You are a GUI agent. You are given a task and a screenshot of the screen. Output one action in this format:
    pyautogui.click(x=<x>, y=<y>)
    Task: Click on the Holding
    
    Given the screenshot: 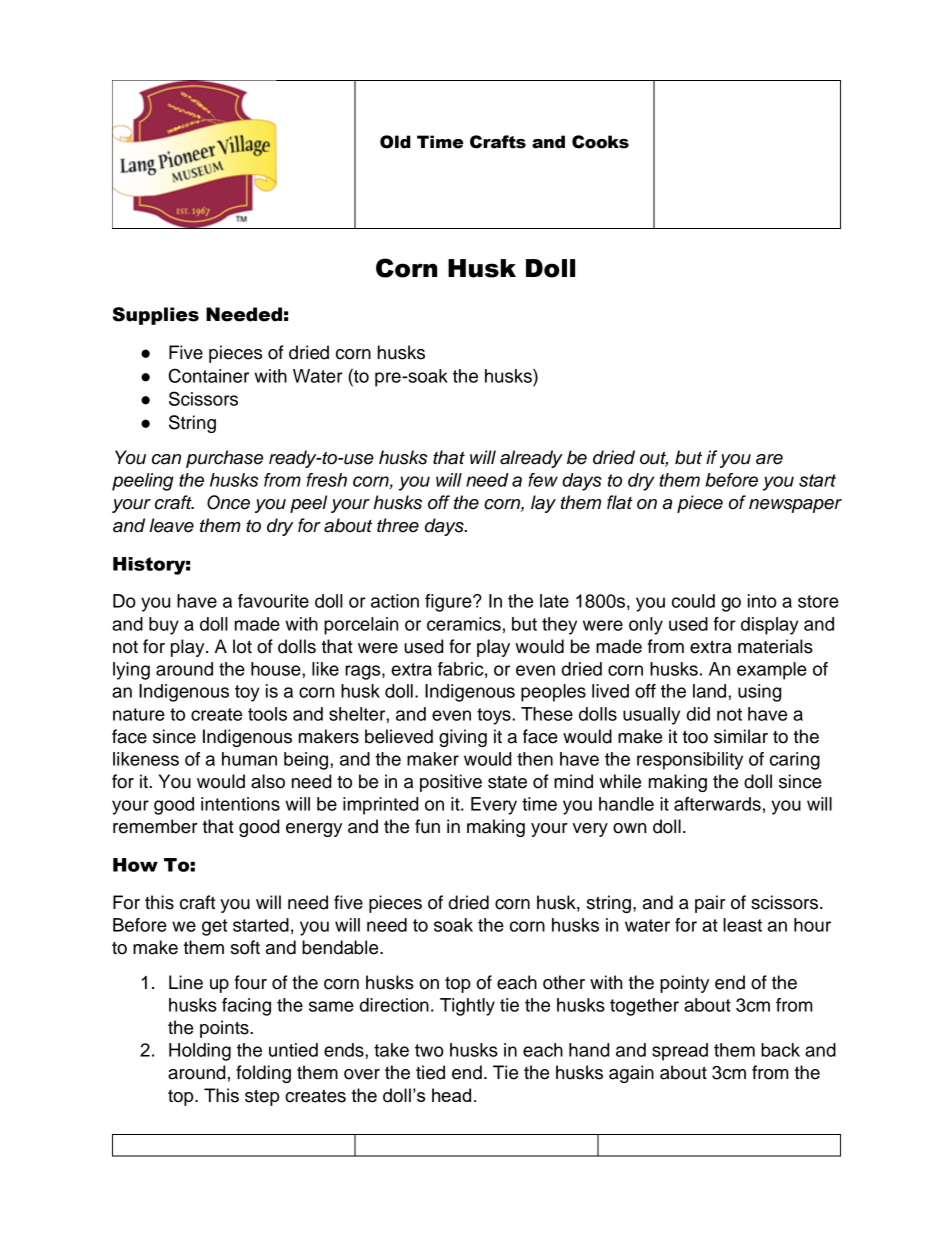 What is the action you would take?
    pyautogui.click(x=200, y=1052)
